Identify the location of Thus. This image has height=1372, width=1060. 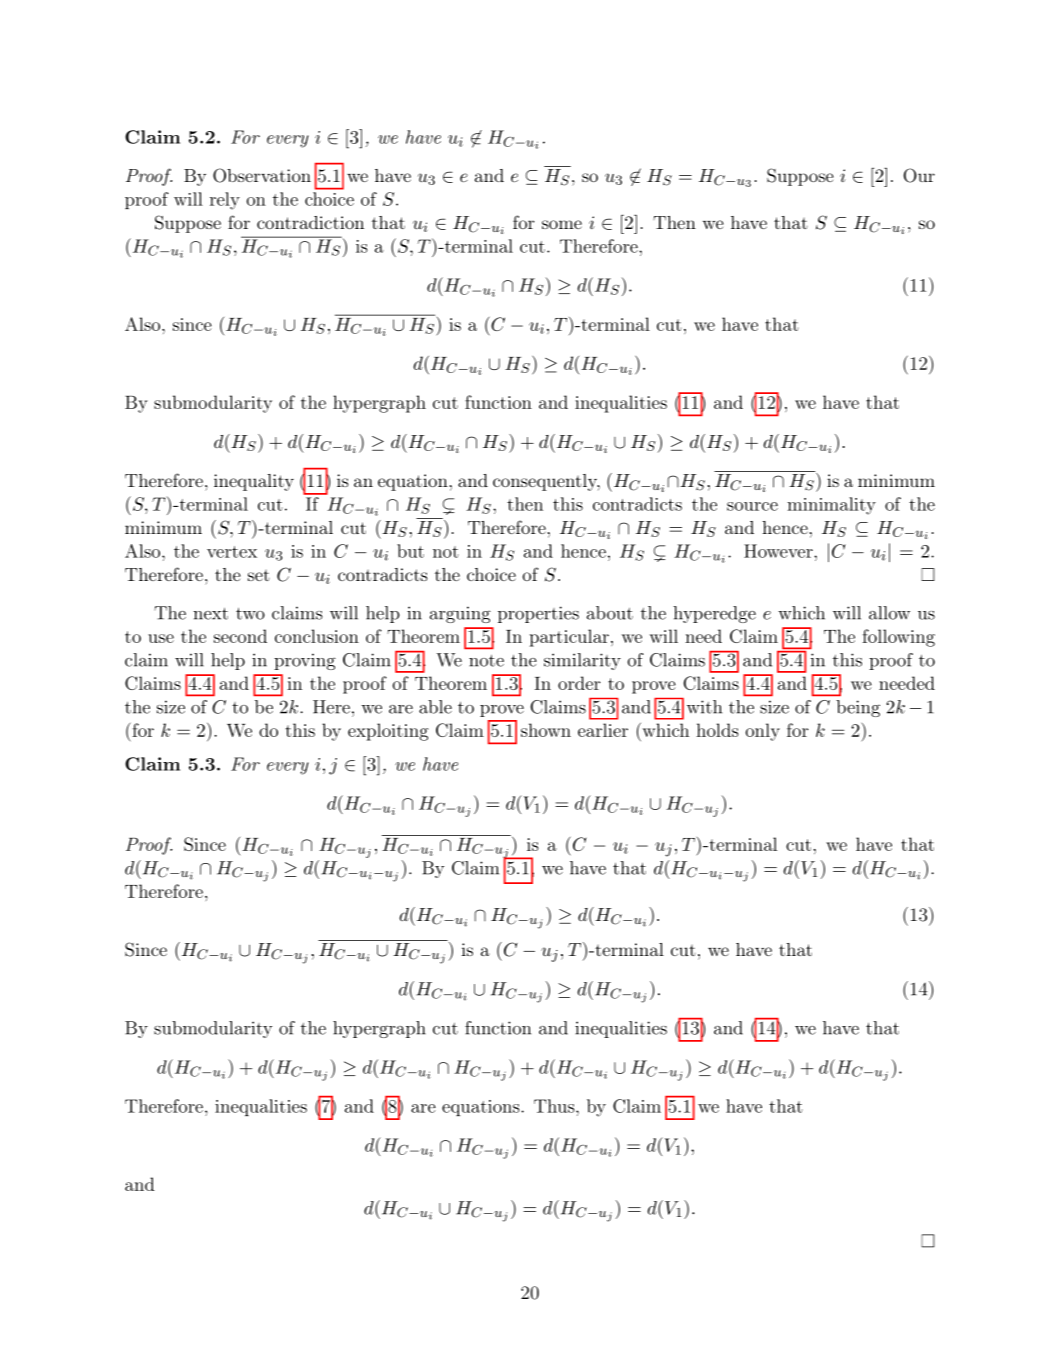
(554, 1106).
